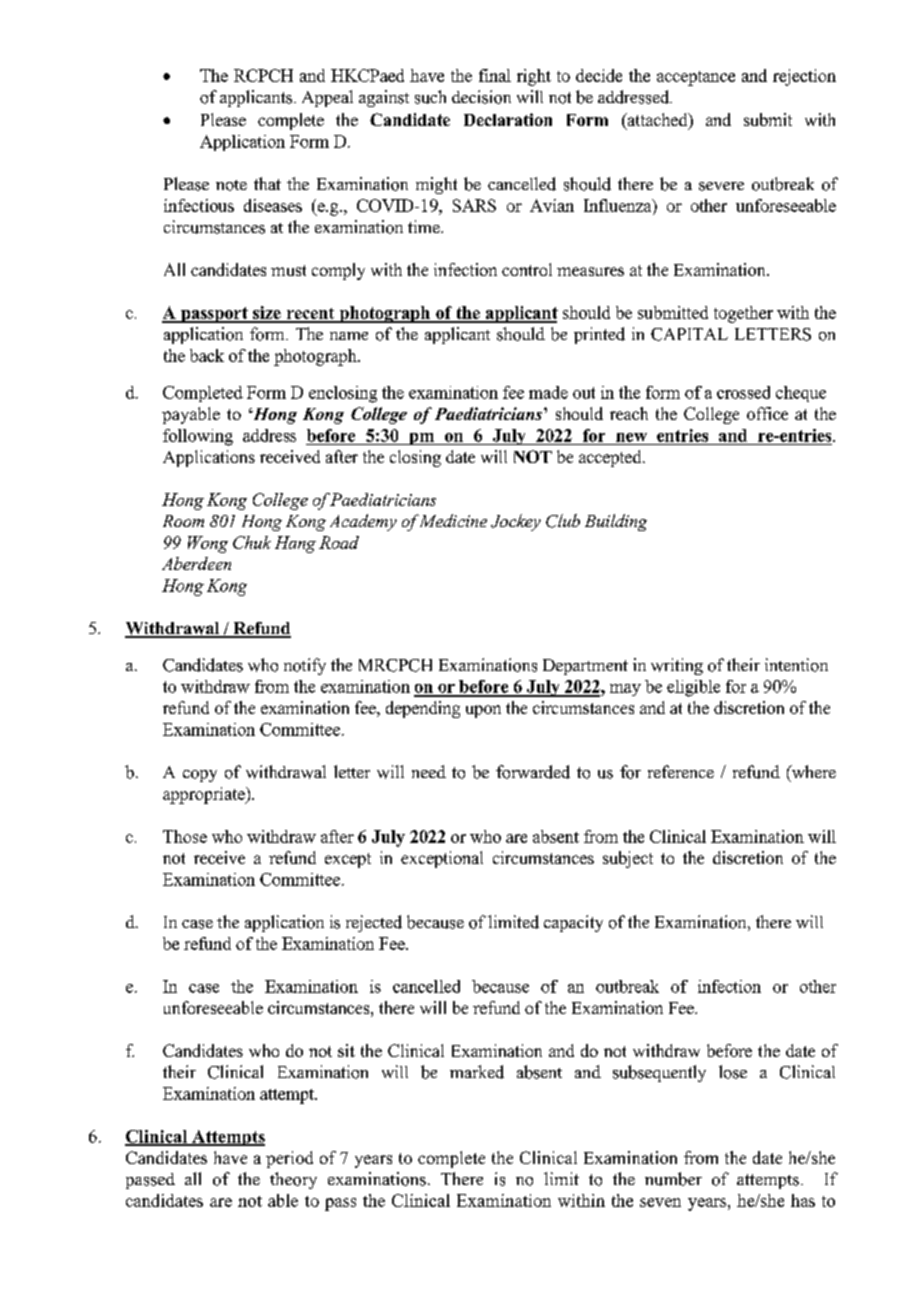 The height and width of the page is (1308, 924). What do you see at coordinates (205, 795) in the page?
I see `appropriate` at bounding box center [205, 795].
